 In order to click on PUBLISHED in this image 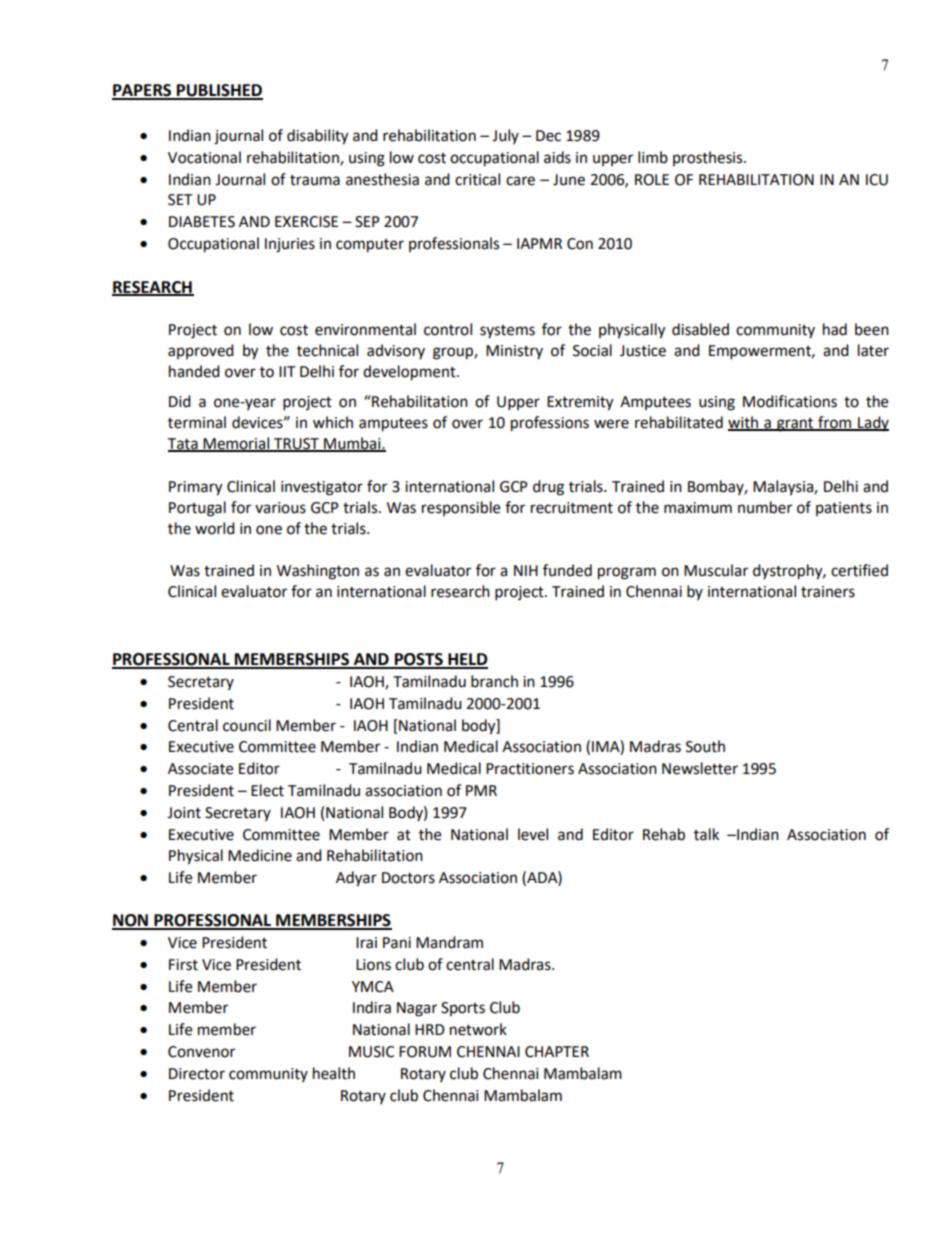, I will do `click(219, 91)`.
